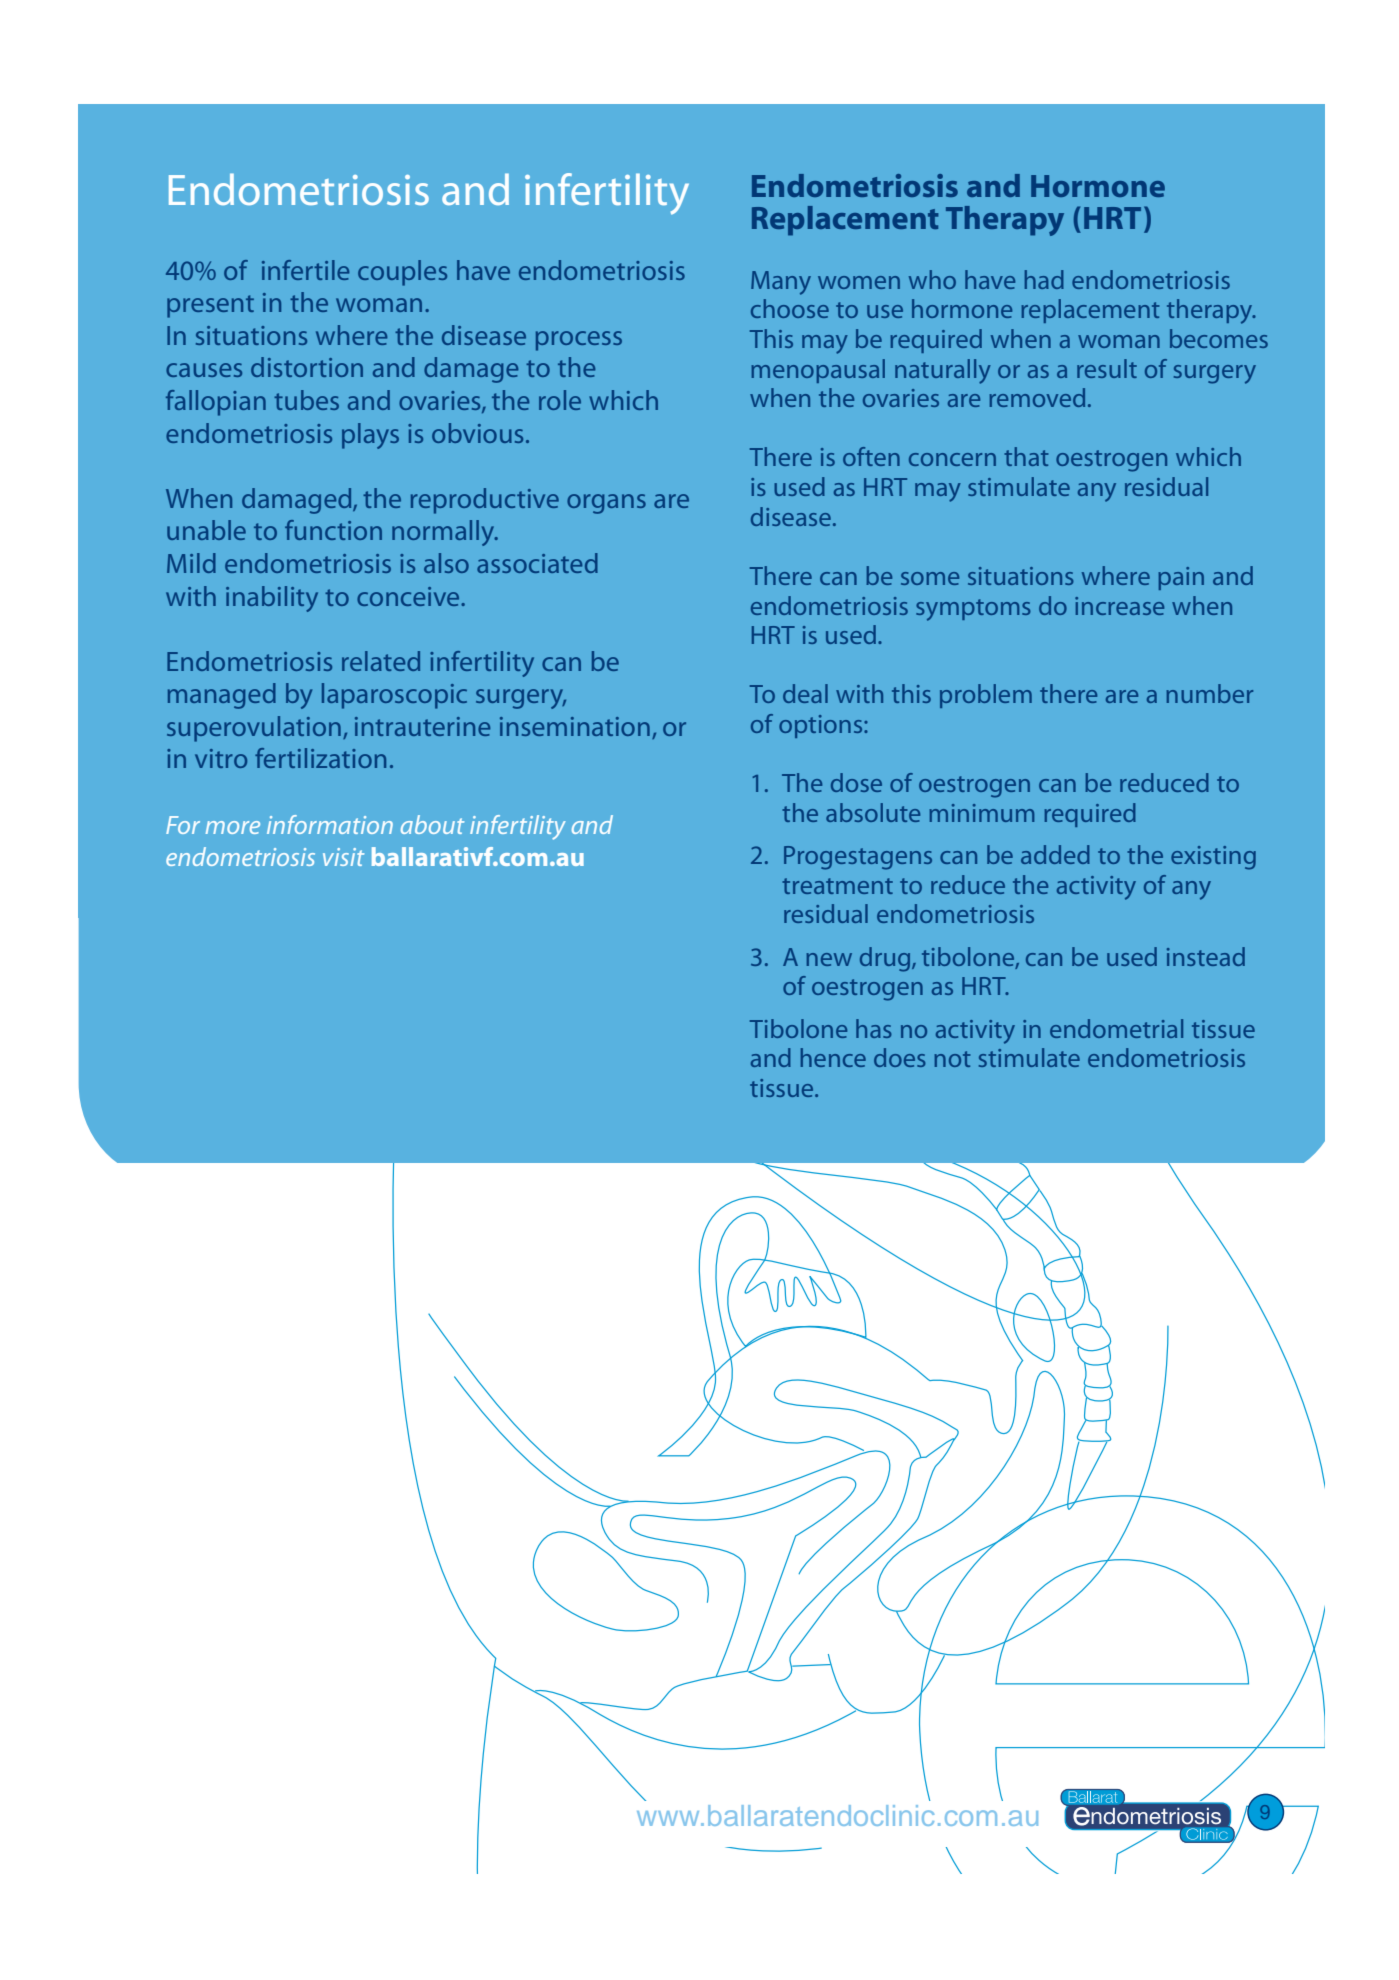  What do you see at coordinates (833, 1057) in the document?
I see `hence` at bounding box center [833, 1057].
